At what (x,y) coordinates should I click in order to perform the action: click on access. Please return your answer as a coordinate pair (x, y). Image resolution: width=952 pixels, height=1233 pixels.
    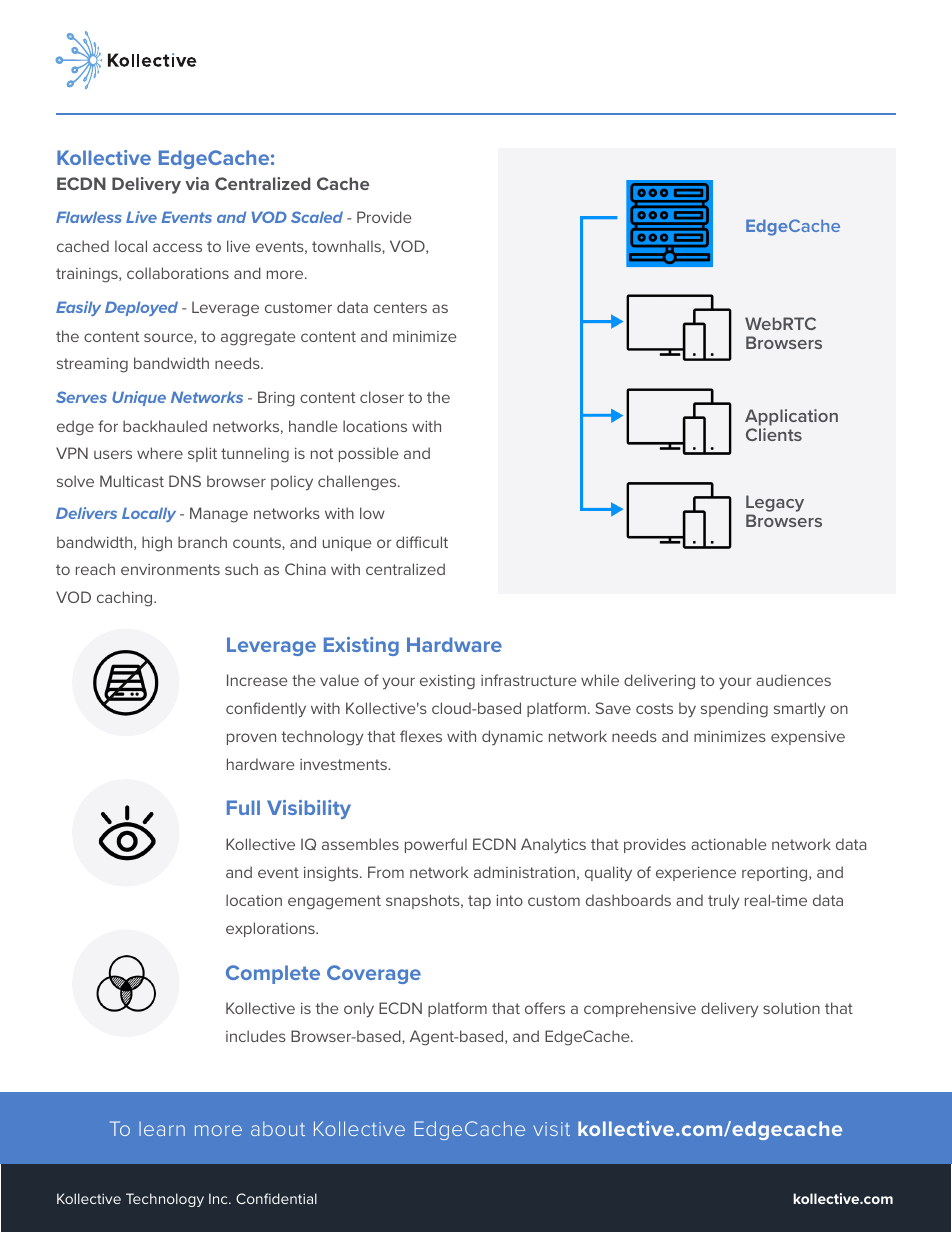
    Looking at the image, I should click on (177, 247).
